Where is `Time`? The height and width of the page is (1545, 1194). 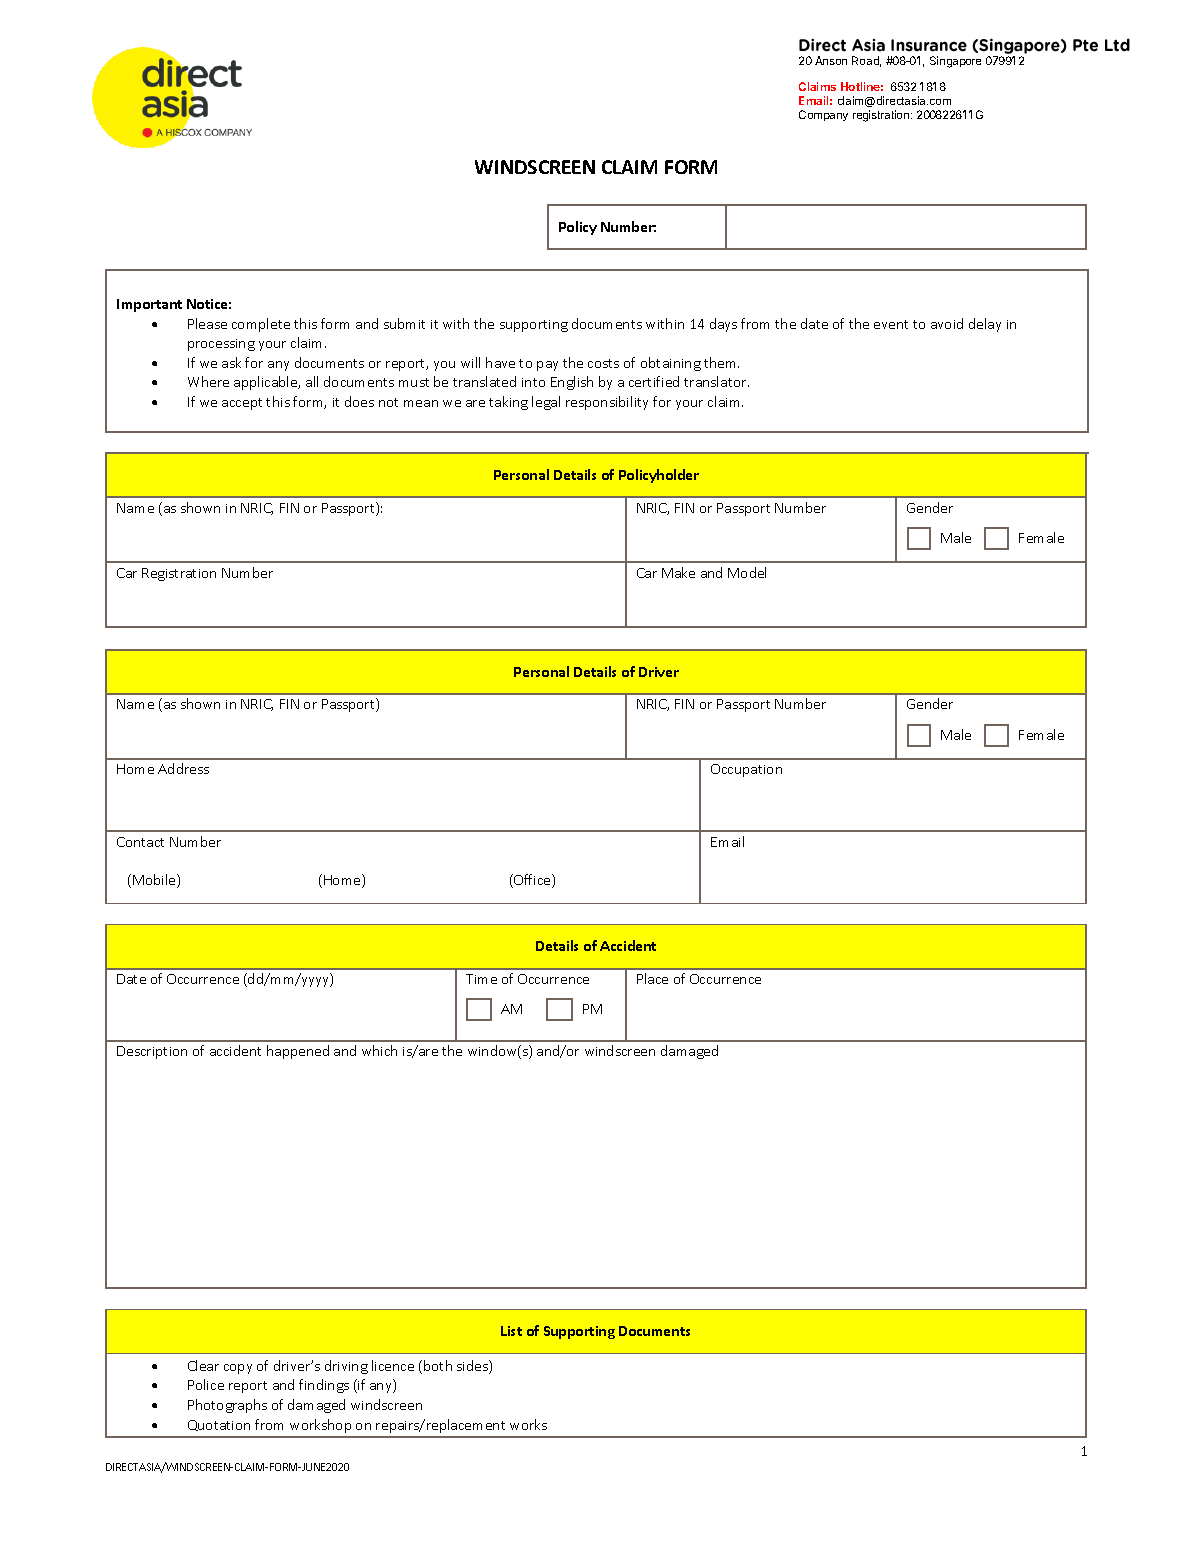
Time is located at coordinates (481, 979).
